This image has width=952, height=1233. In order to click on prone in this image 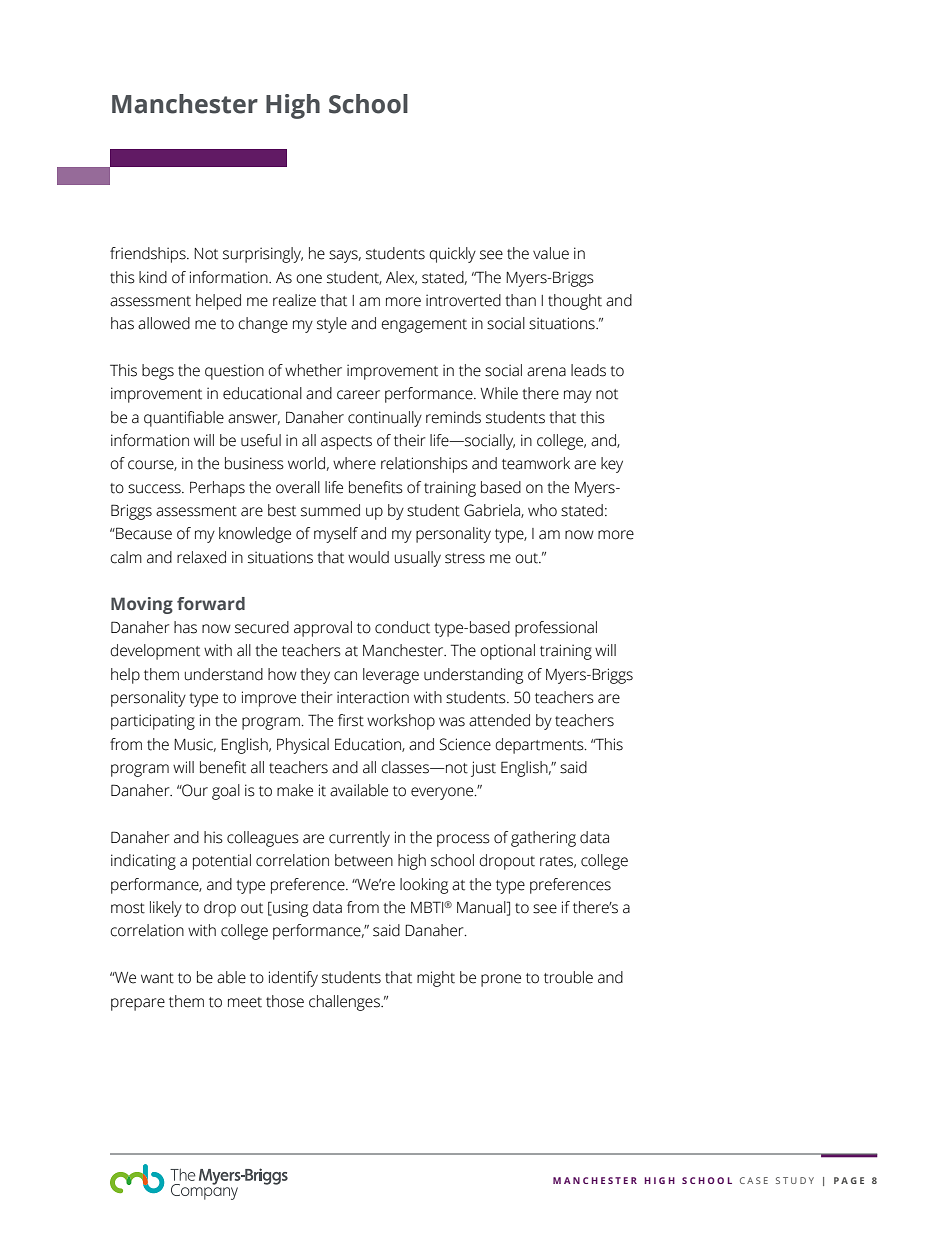, I will do `click(501, 980)`.
